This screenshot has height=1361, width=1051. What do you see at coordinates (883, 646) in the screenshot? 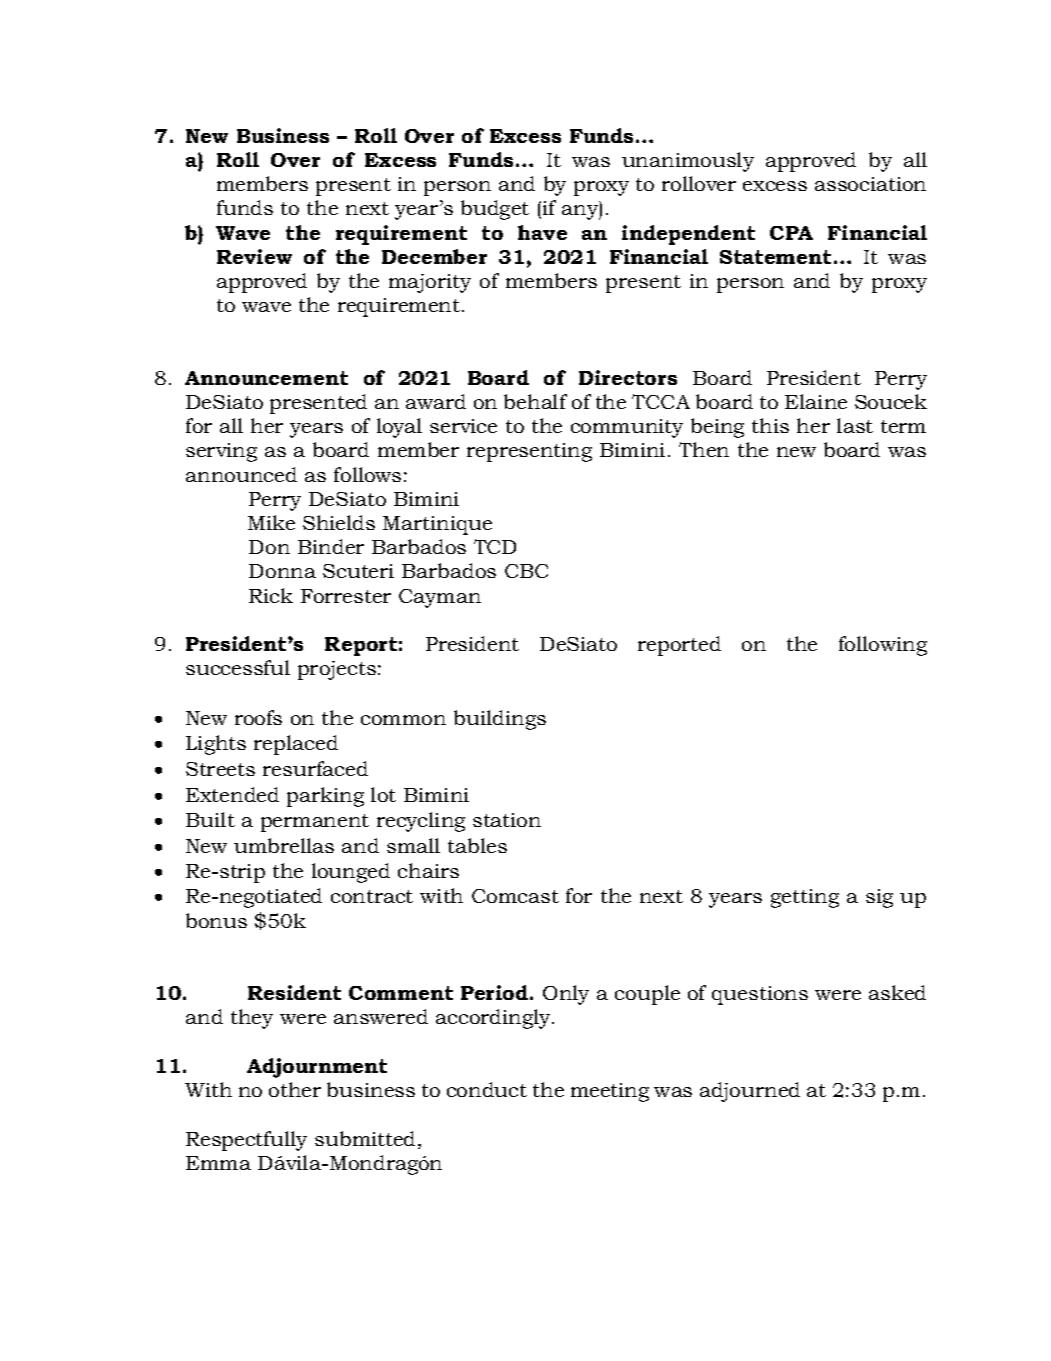
I see `following` at bounding box center [883, 646].
